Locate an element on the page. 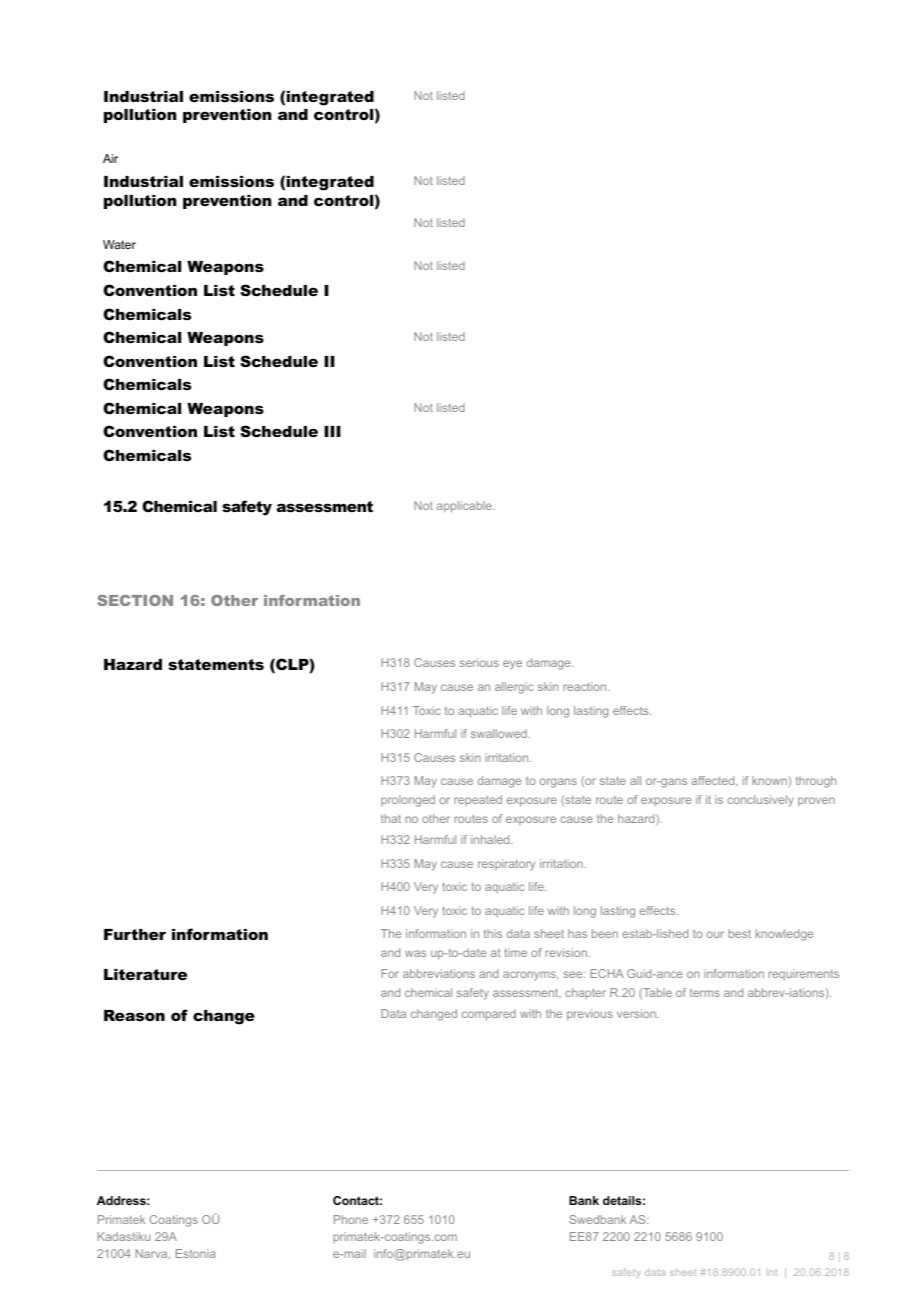 Image resolution: width=924 pixels, height=1308 pixels. affected is located at coordinates (714, 781).
